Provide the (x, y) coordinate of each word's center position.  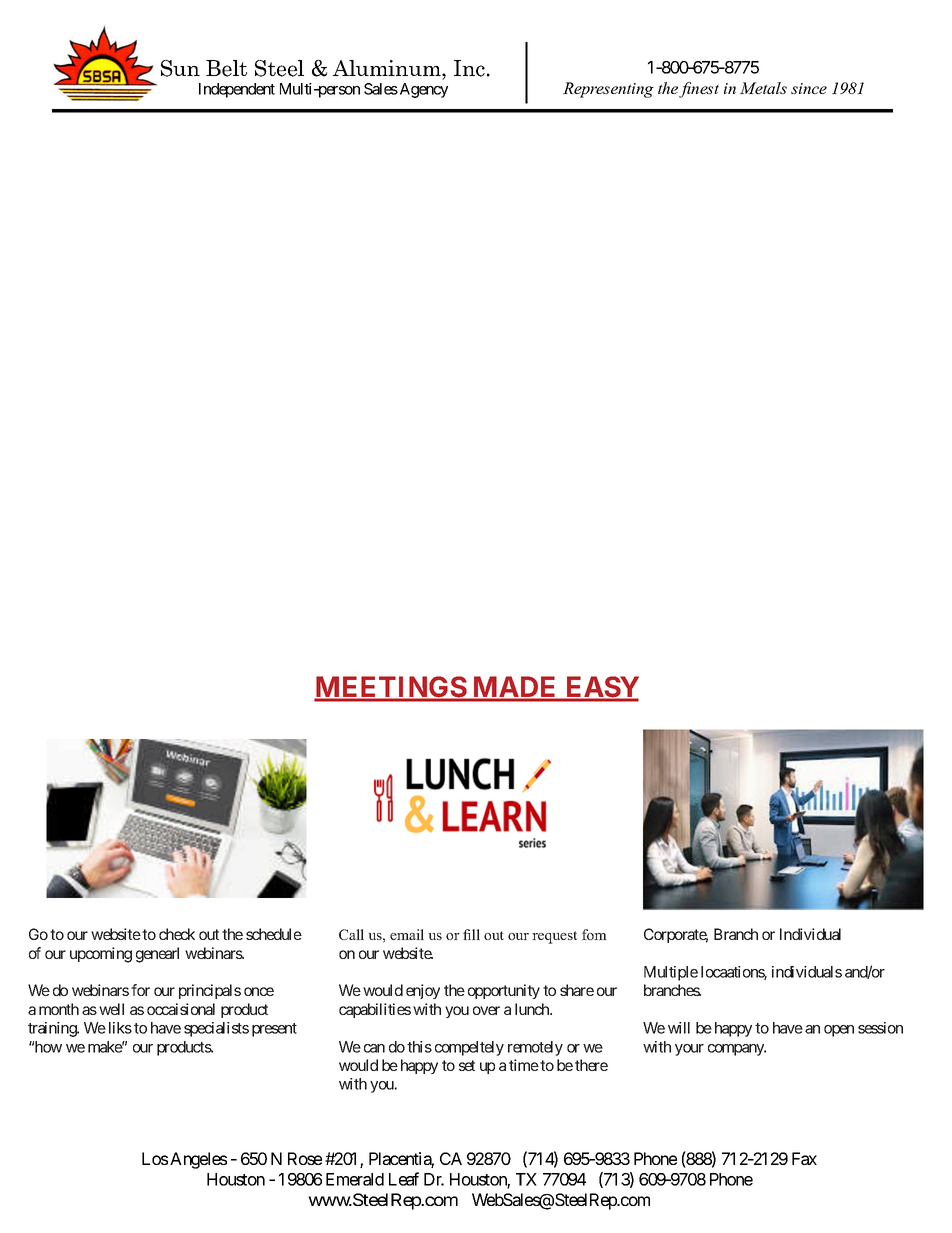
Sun (180, 68)
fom (594, 934)
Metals (763, 88)
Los (155, 1158)
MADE (515, 688)
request (555, 937)
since (809, 88)
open (839, 1031)
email (407, 934)
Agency (422, 90)
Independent (237, 90)
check (177, 934)
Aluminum (388, 68)
